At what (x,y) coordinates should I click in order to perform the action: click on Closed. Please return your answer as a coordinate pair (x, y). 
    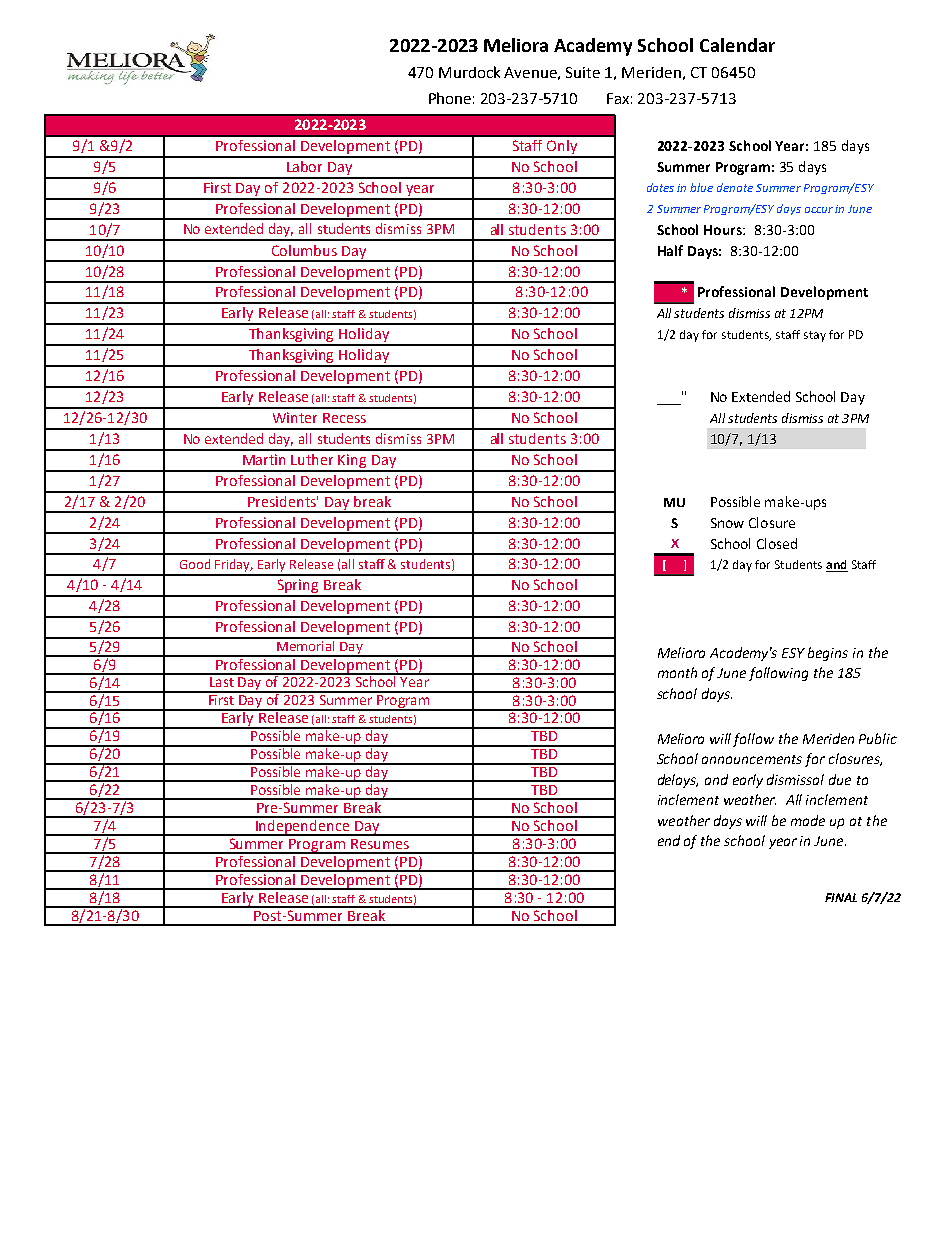
    Looking at the image, I should click on (777, 543).
